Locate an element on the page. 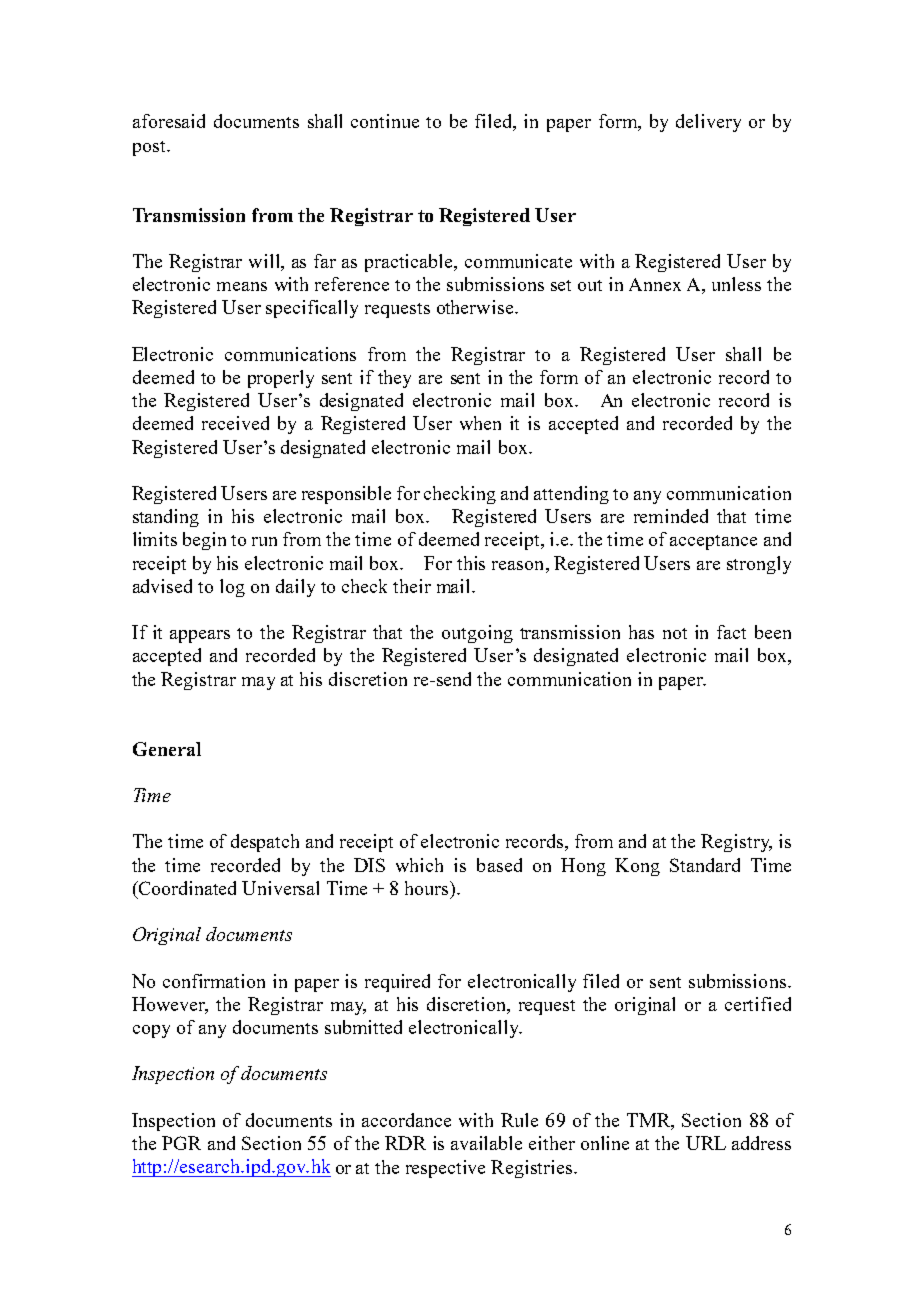 This document has height=1308, width=924. aforesaid is located at coordinates (169, 121).
